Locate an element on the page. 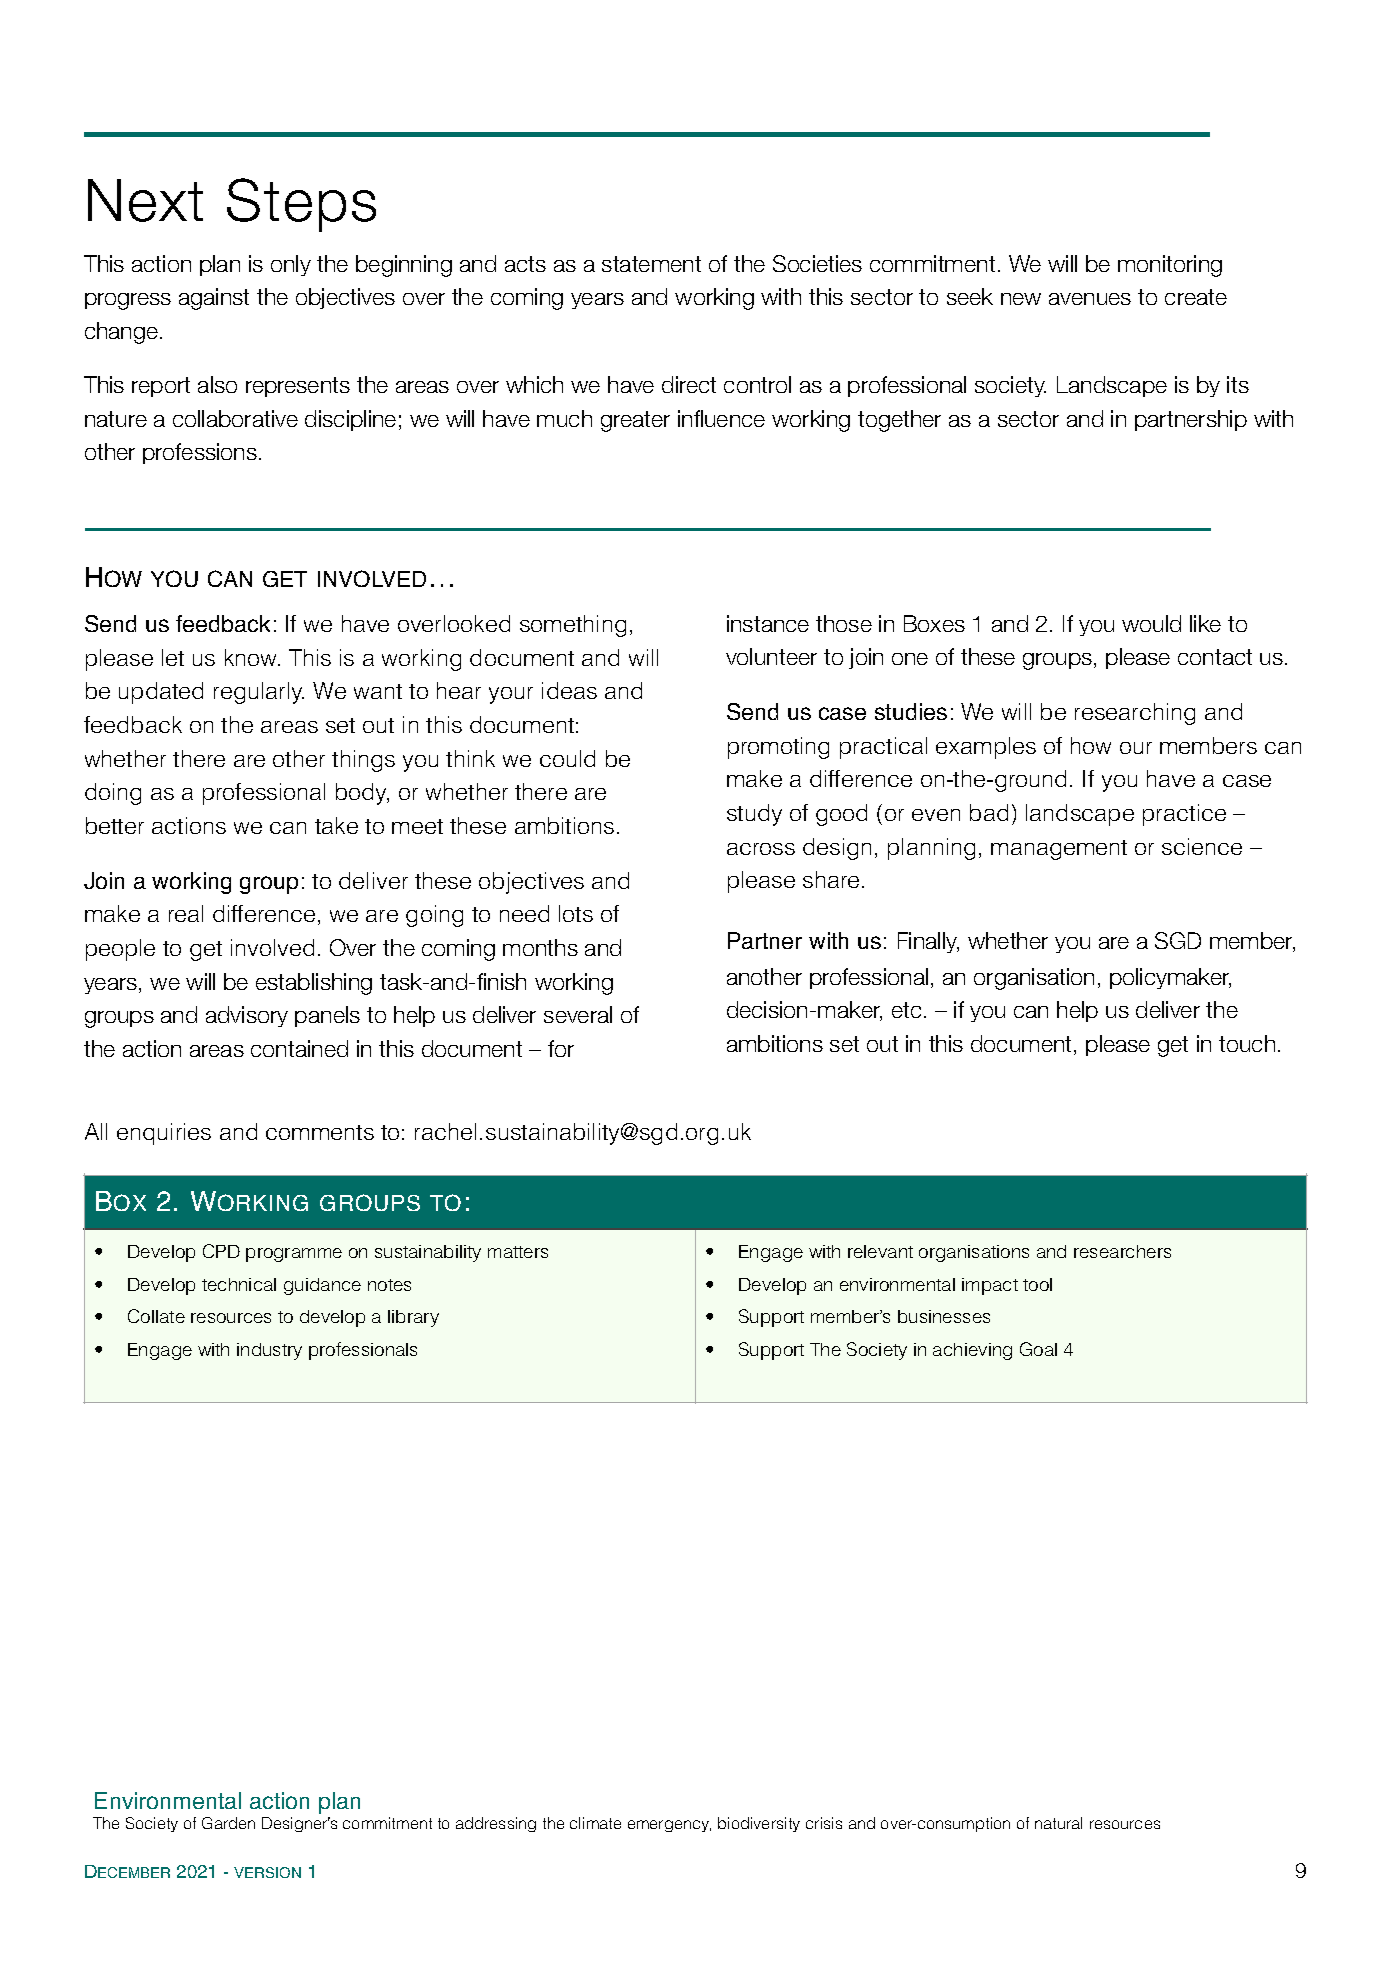 Image resolution: width=1391 pixels, height=1967 pixels. Garden is located at coordinates (228, 1823).
